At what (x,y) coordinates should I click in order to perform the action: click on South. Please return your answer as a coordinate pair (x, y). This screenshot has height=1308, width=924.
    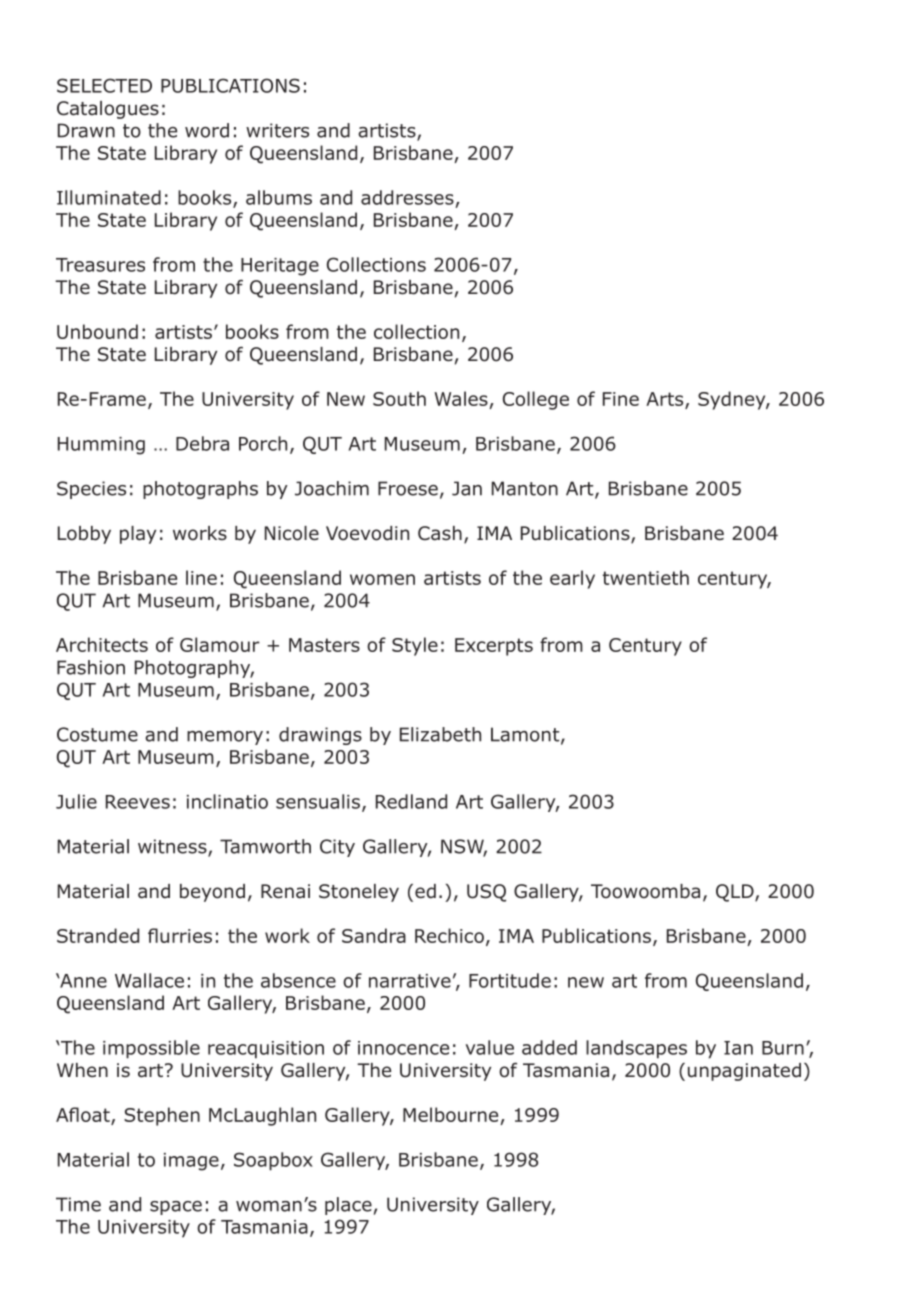
    Looking at the image, I should click on (399, 398).
